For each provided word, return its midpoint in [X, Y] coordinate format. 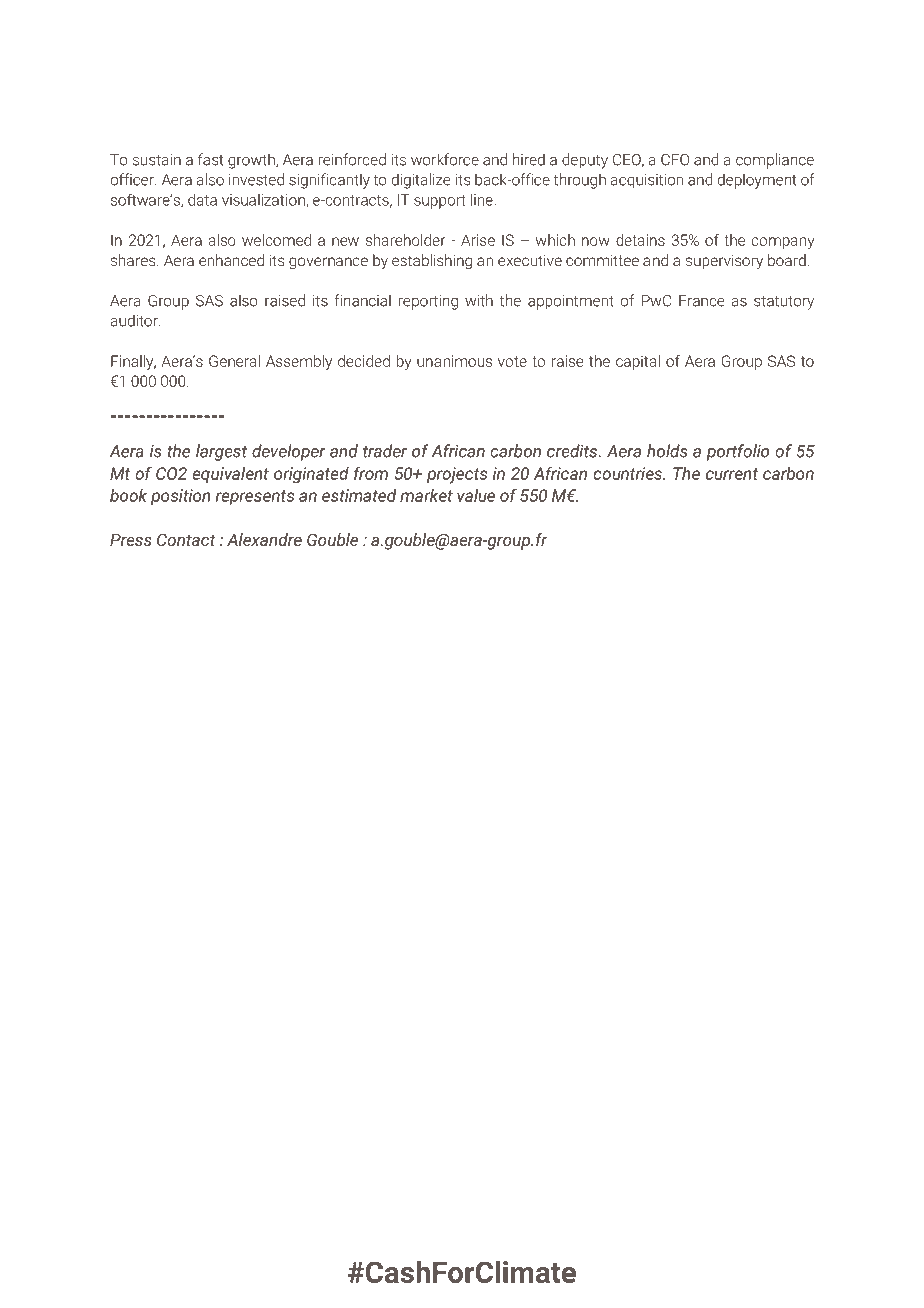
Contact [186, 539]
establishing [432, 262]
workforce [445, 159]
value [476, 495]
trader [385, 451]
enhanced [231, 260]
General [234, 361]
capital [638, 362]
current [732, 474]
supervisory [724, 262]
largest [221, 452]
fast [210, 159]
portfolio [738, 452]
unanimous [454, 361]
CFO [675, 160]
